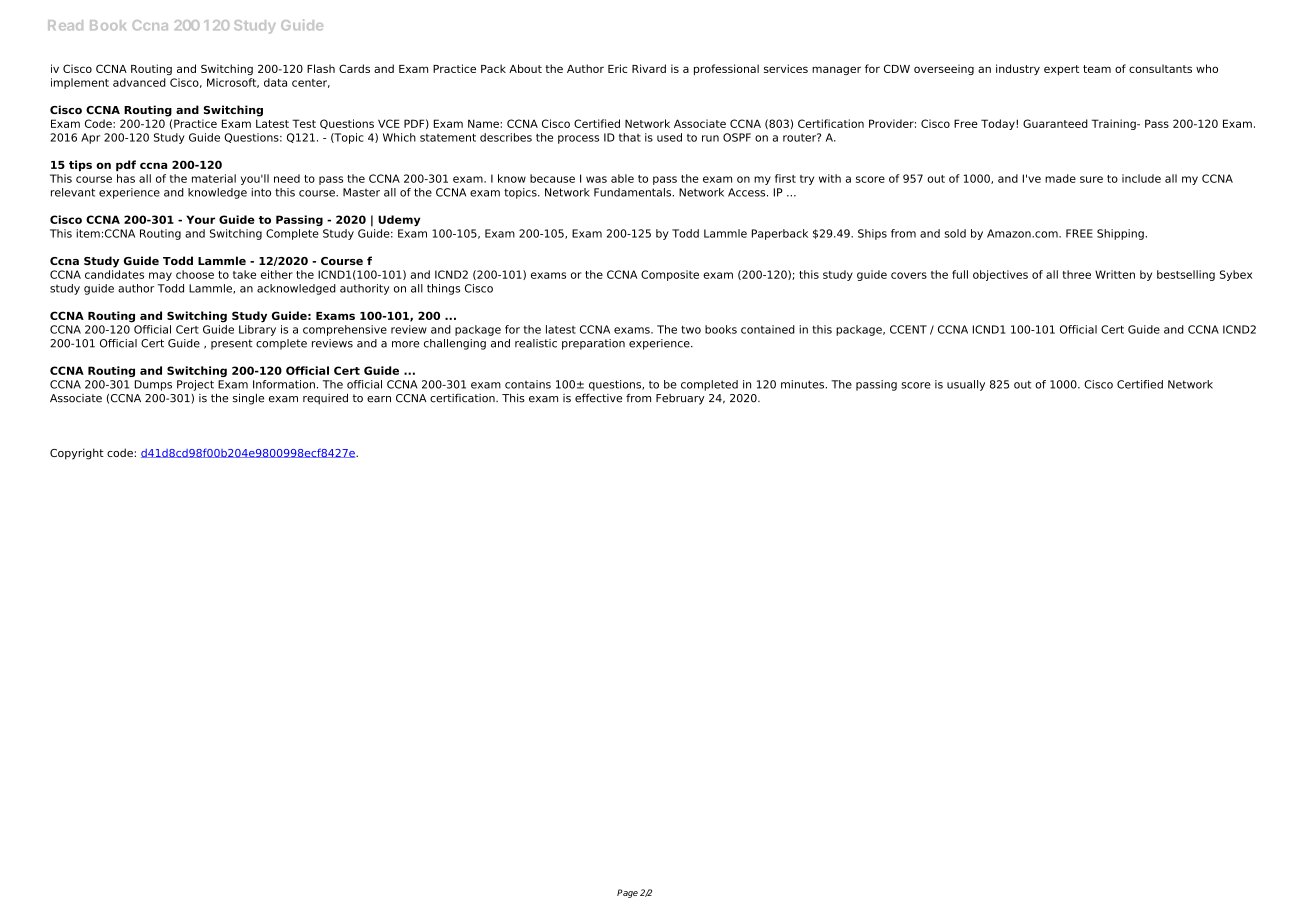 Image resolution: width=1308 pixels, height=924 pixels. What do you see at coordinates (325, 399) in the screenshot?
I see `required` at bounding box center [325, 399].
